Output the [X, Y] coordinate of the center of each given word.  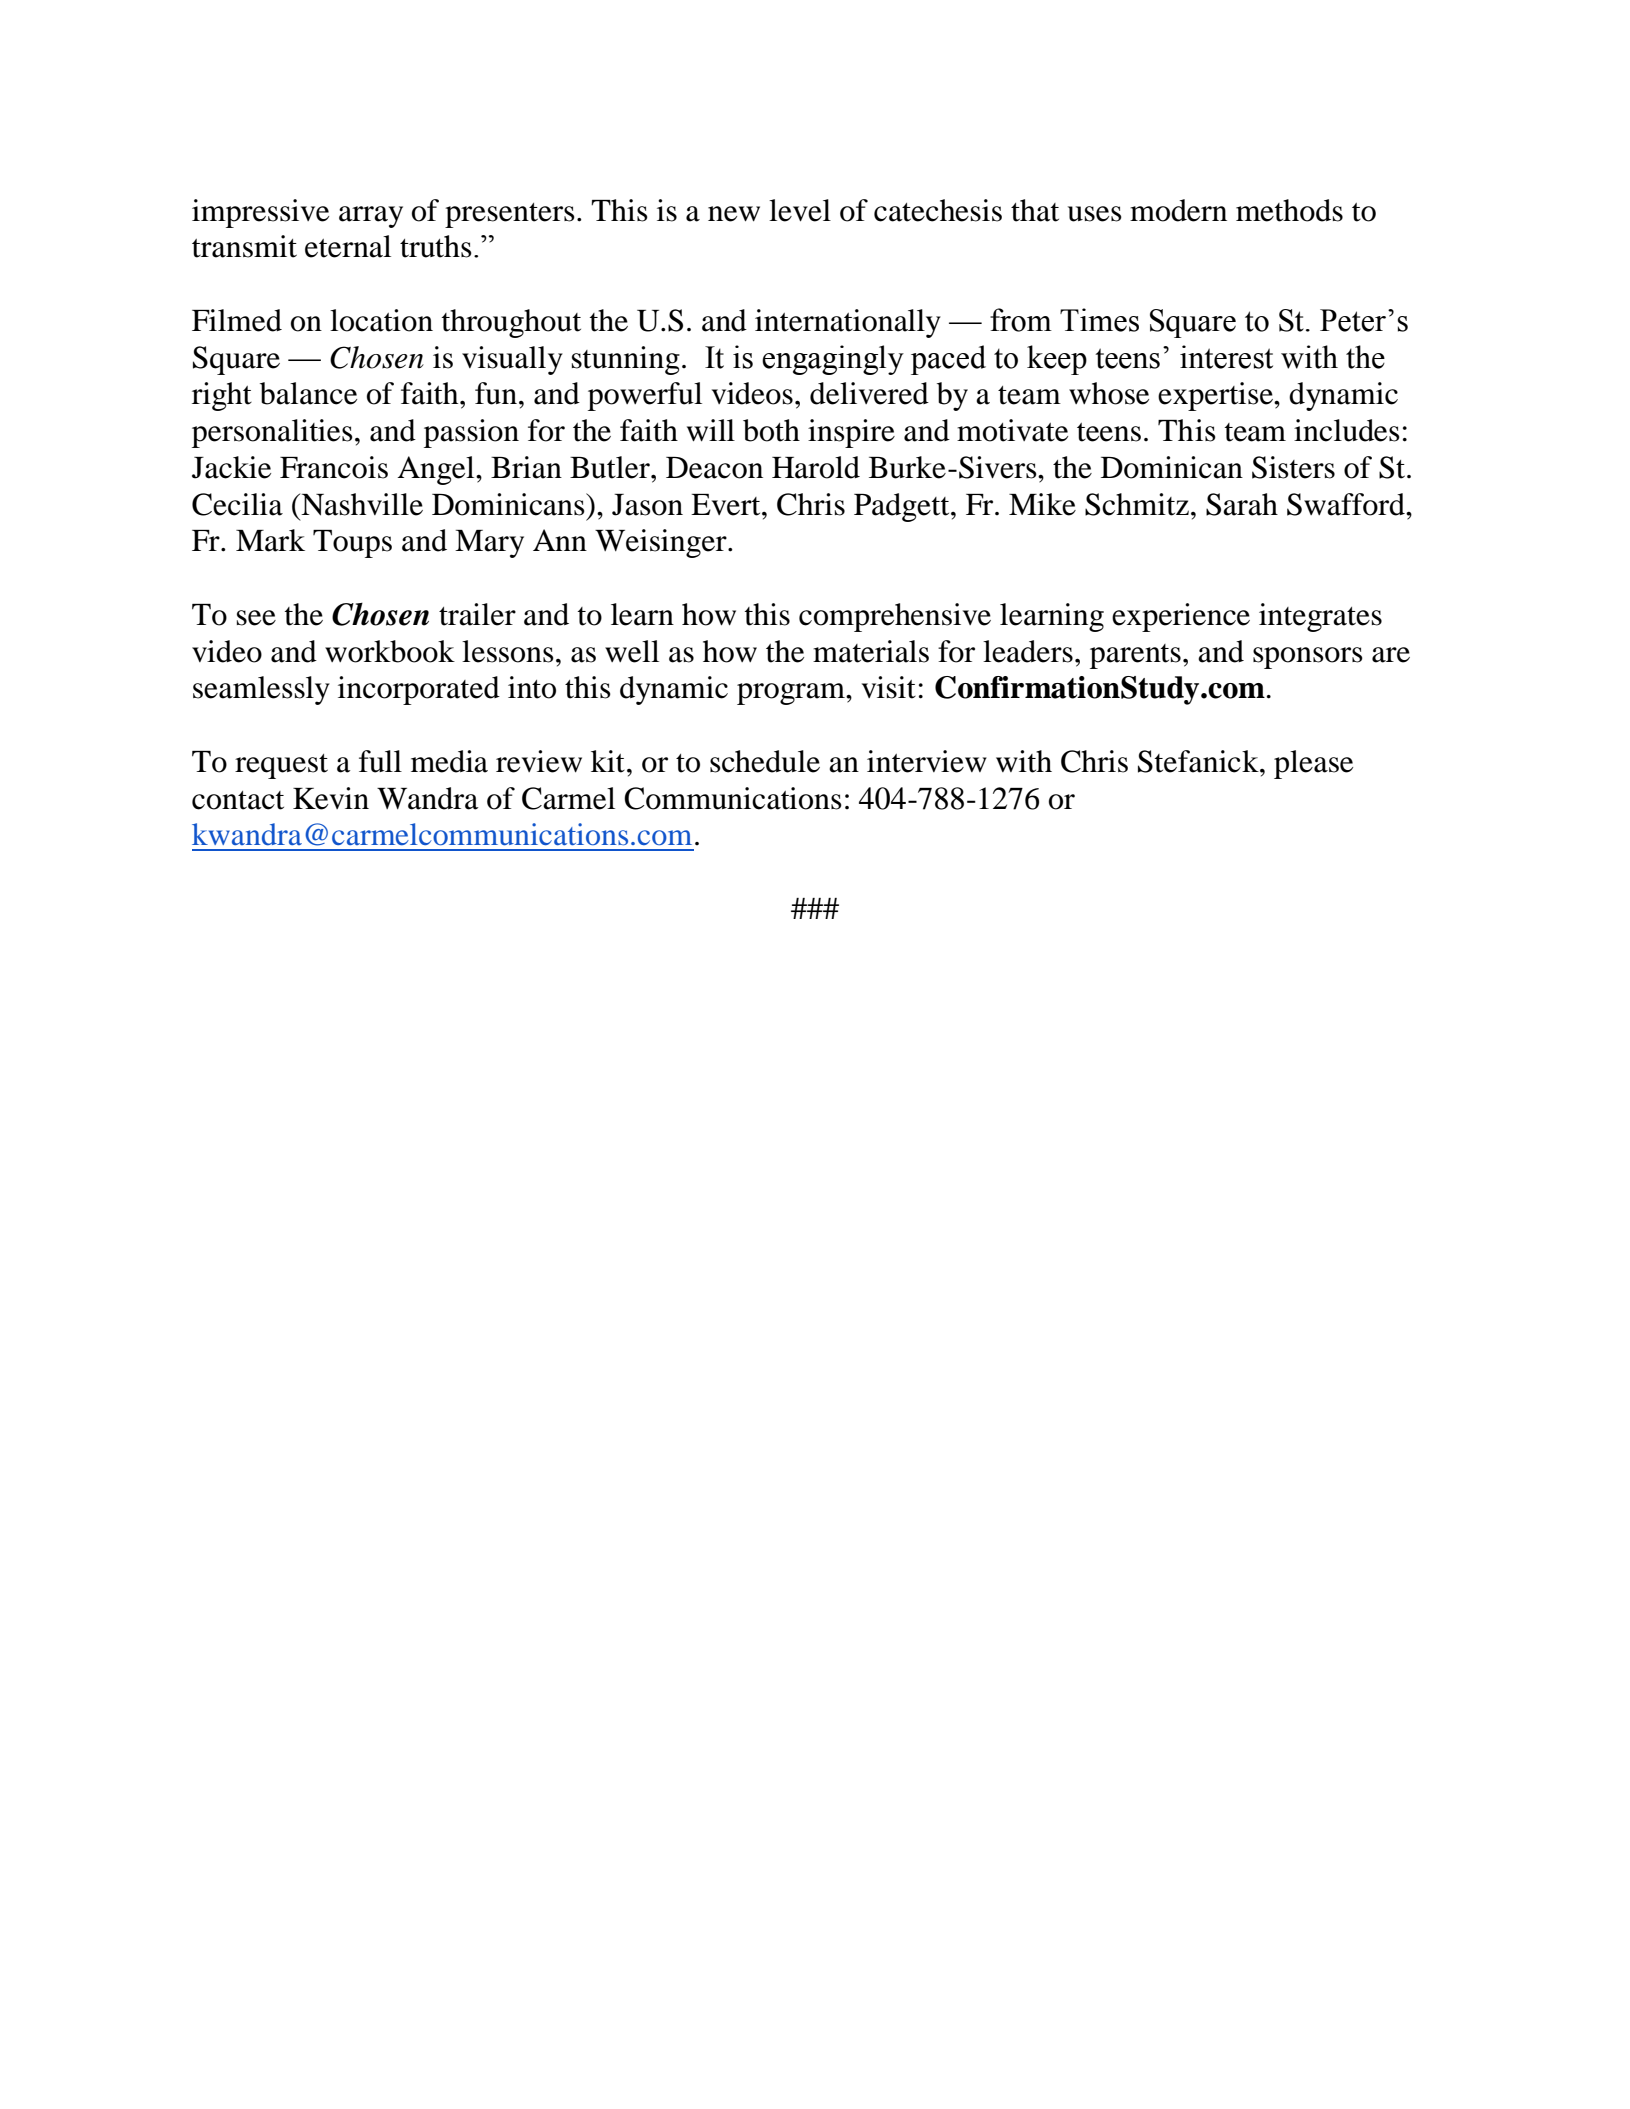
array [371, 217]
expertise [1216, 396]
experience [1181, 617]
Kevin [331, 798]
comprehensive [895, 617]
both [771, 430]
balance [308, 393]
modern [1178, 210]
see [256, 618]
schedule [765, 761]
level [800, 210]
